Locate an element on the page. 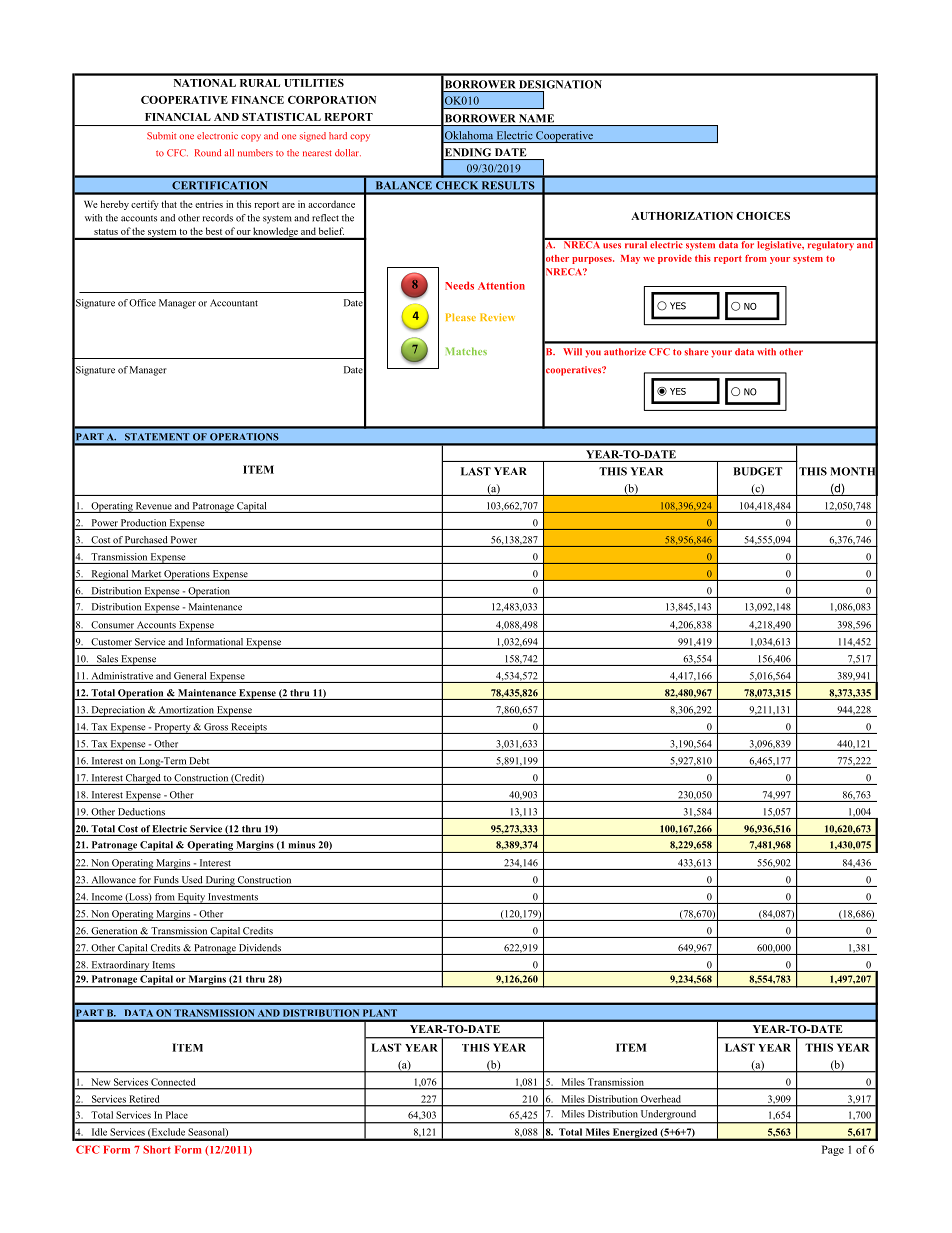 This document has width=952, height=1233. Place is located at coordinates (177, 1115).
